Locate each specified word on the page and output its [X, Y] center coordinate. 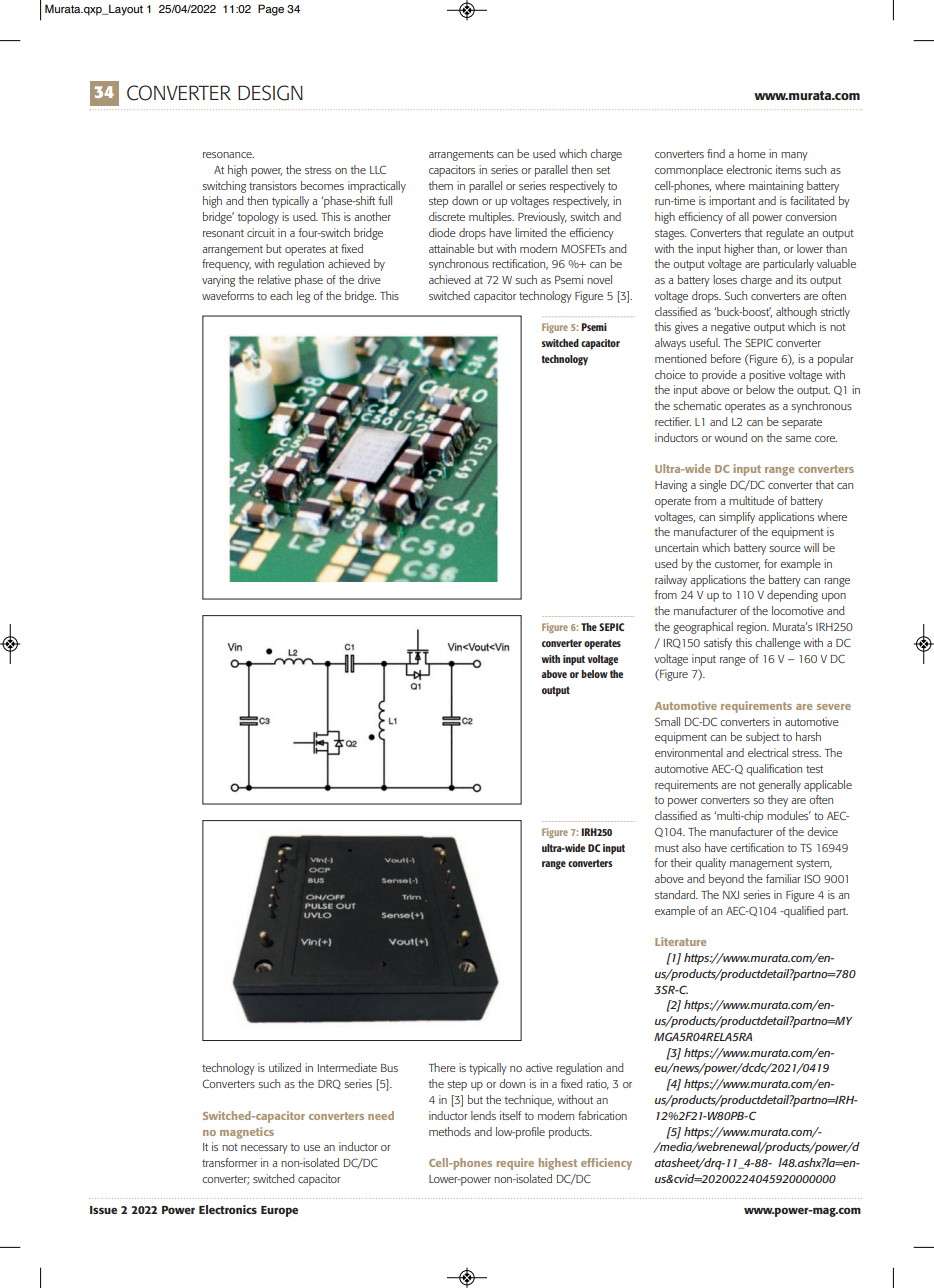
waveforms [228, 295]
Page [271, 10]
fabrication [602, 1115]
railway [671, 581]
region [752, 628]
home [752, 153]
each [281, 295]
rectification [520, 264]
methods [450, 1131]
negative [730, 328]
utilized [285, 1067]
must [667, 848]
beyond [726, 880]
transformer [229, 1162]
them [440, 185]
